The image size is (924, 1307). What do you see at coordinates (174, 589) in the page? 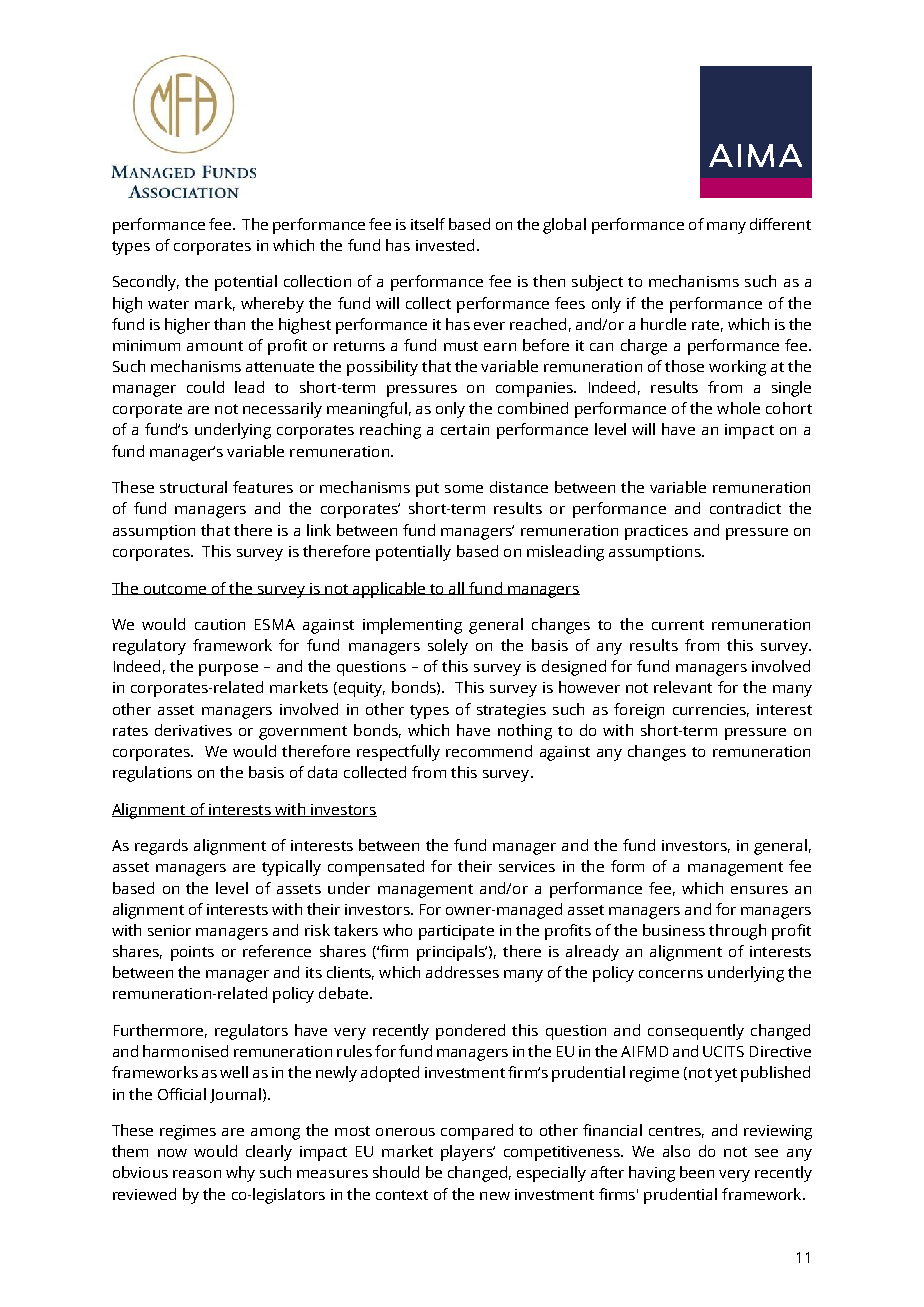
I see `outcome` at bounding box center [174, 589].
